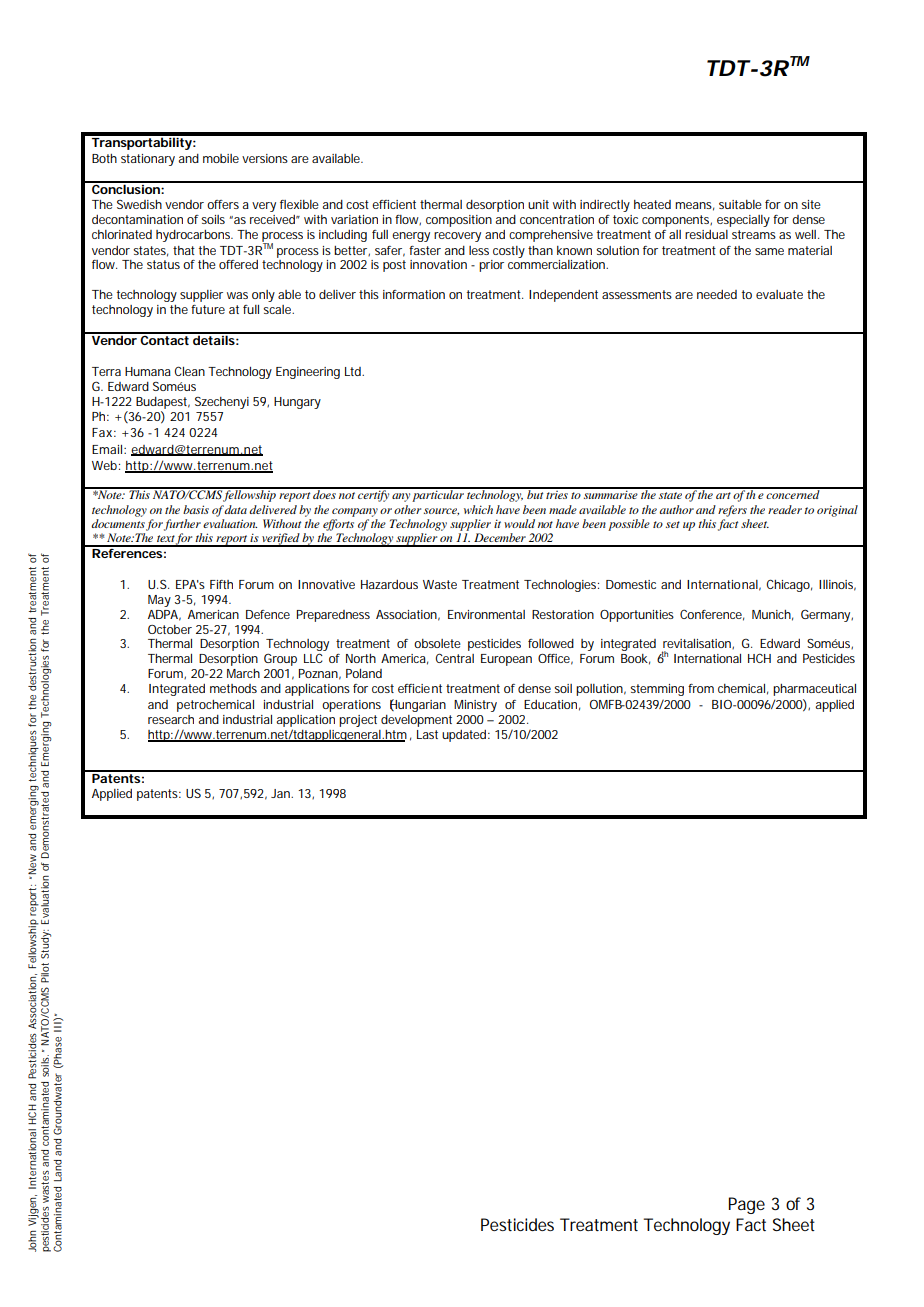 The height and width of the page is (1307, 924). I want to click on basis, so click(196, 509).
